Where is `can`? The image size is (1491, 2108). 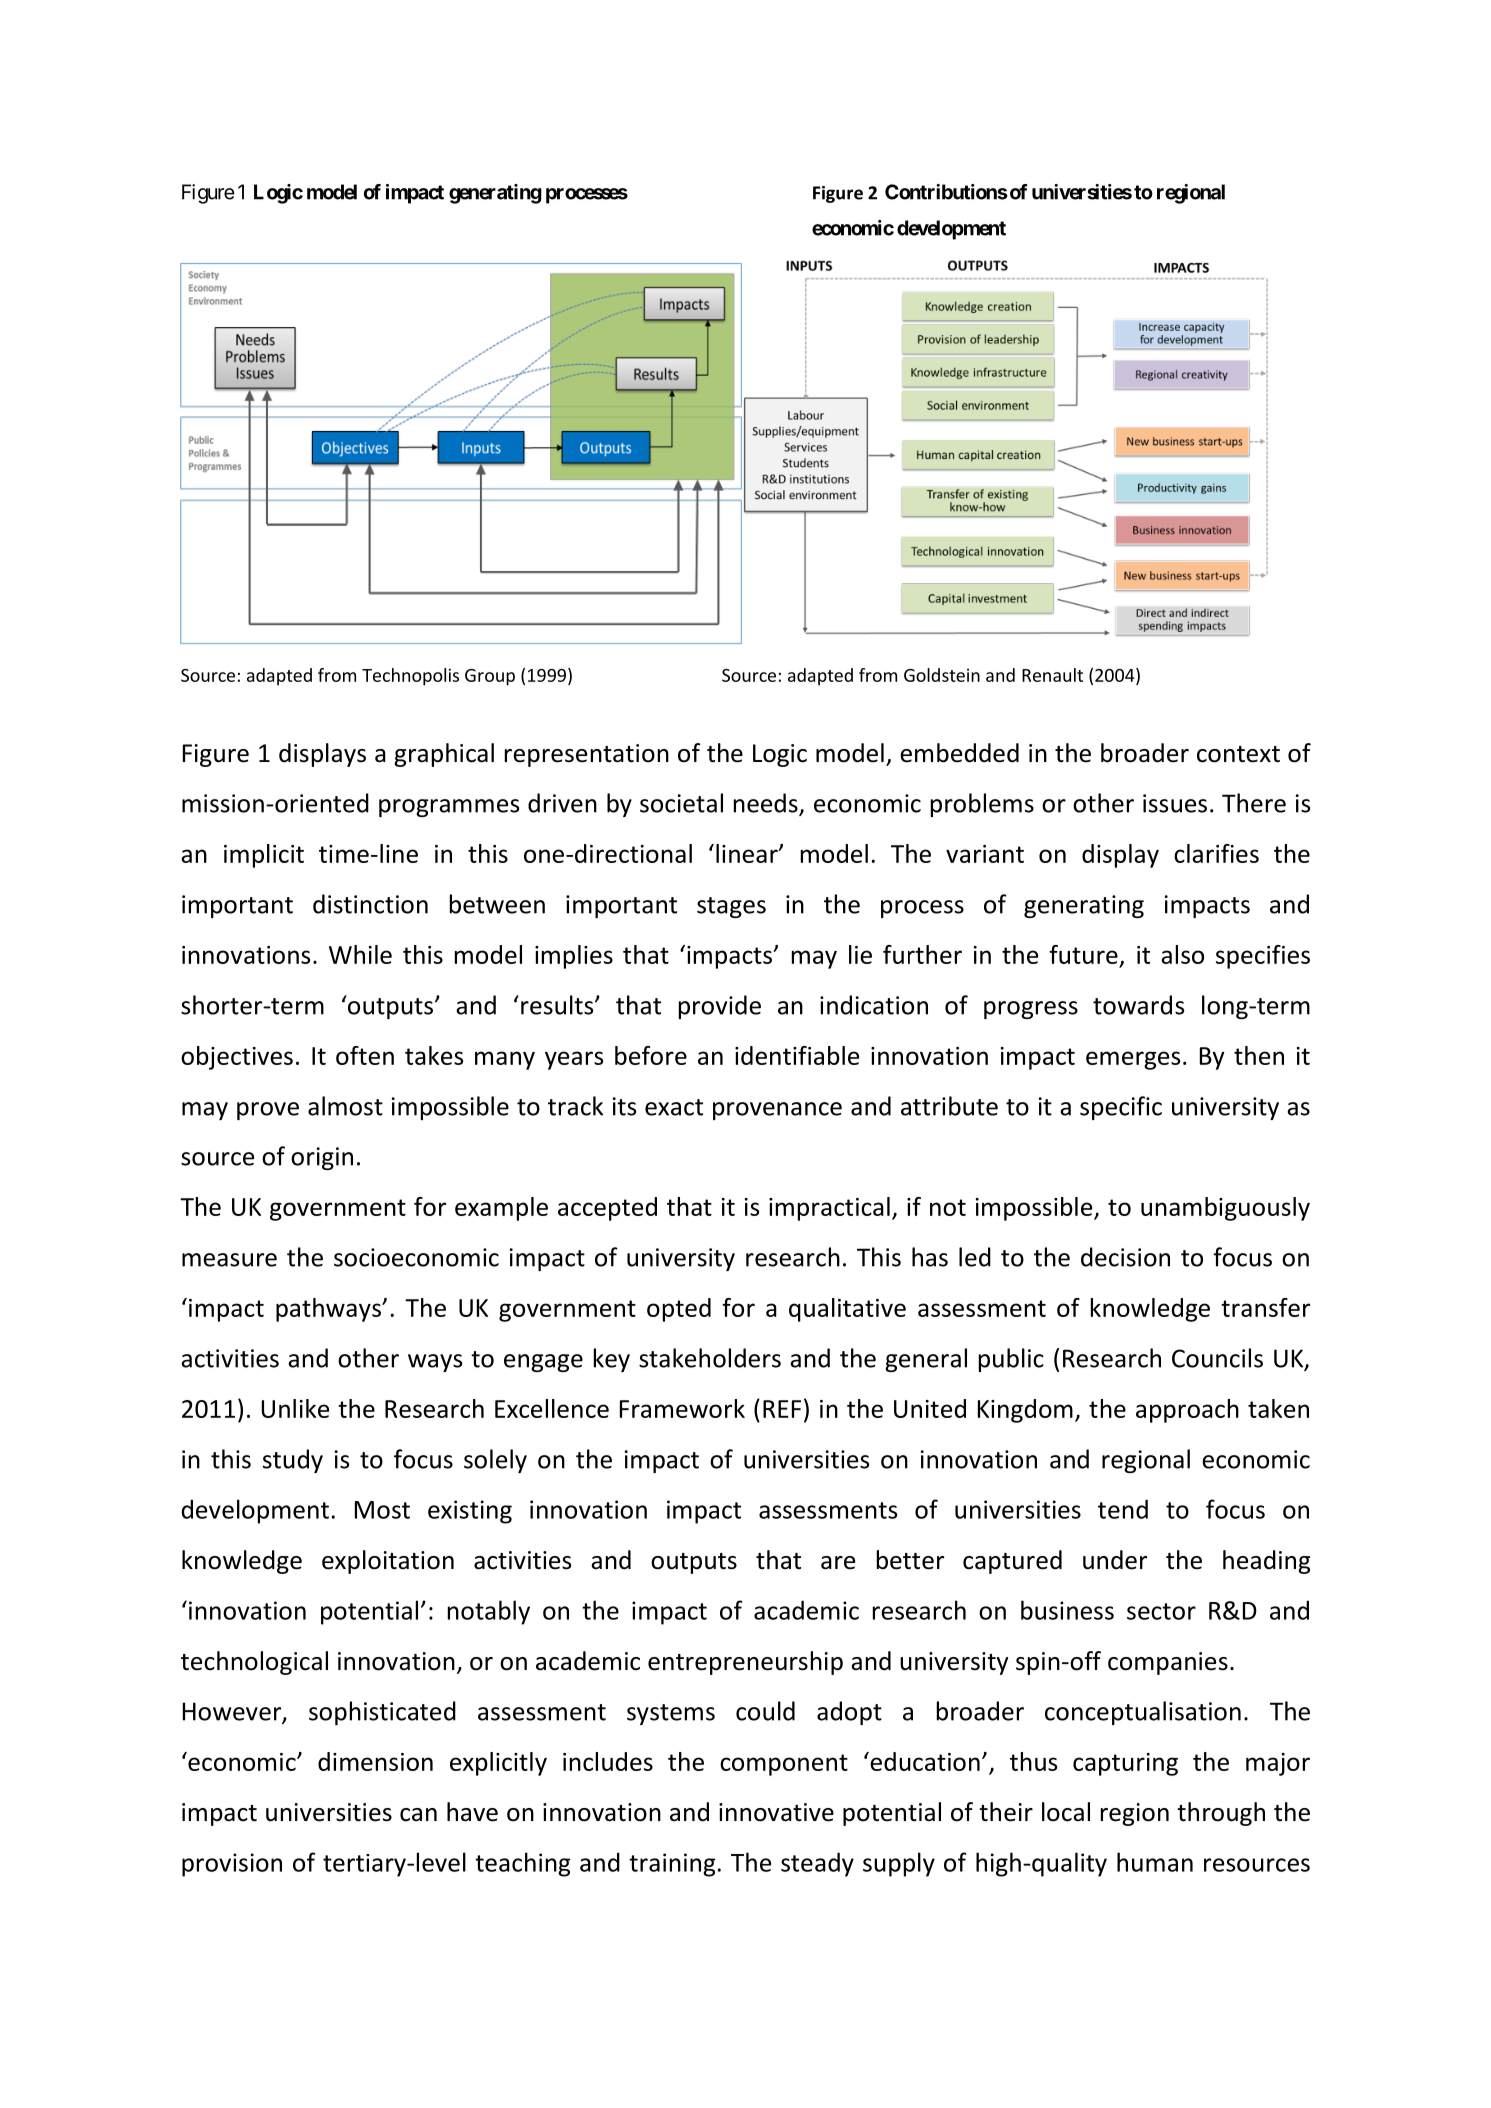
can is located at coordinates (418, 1815).
